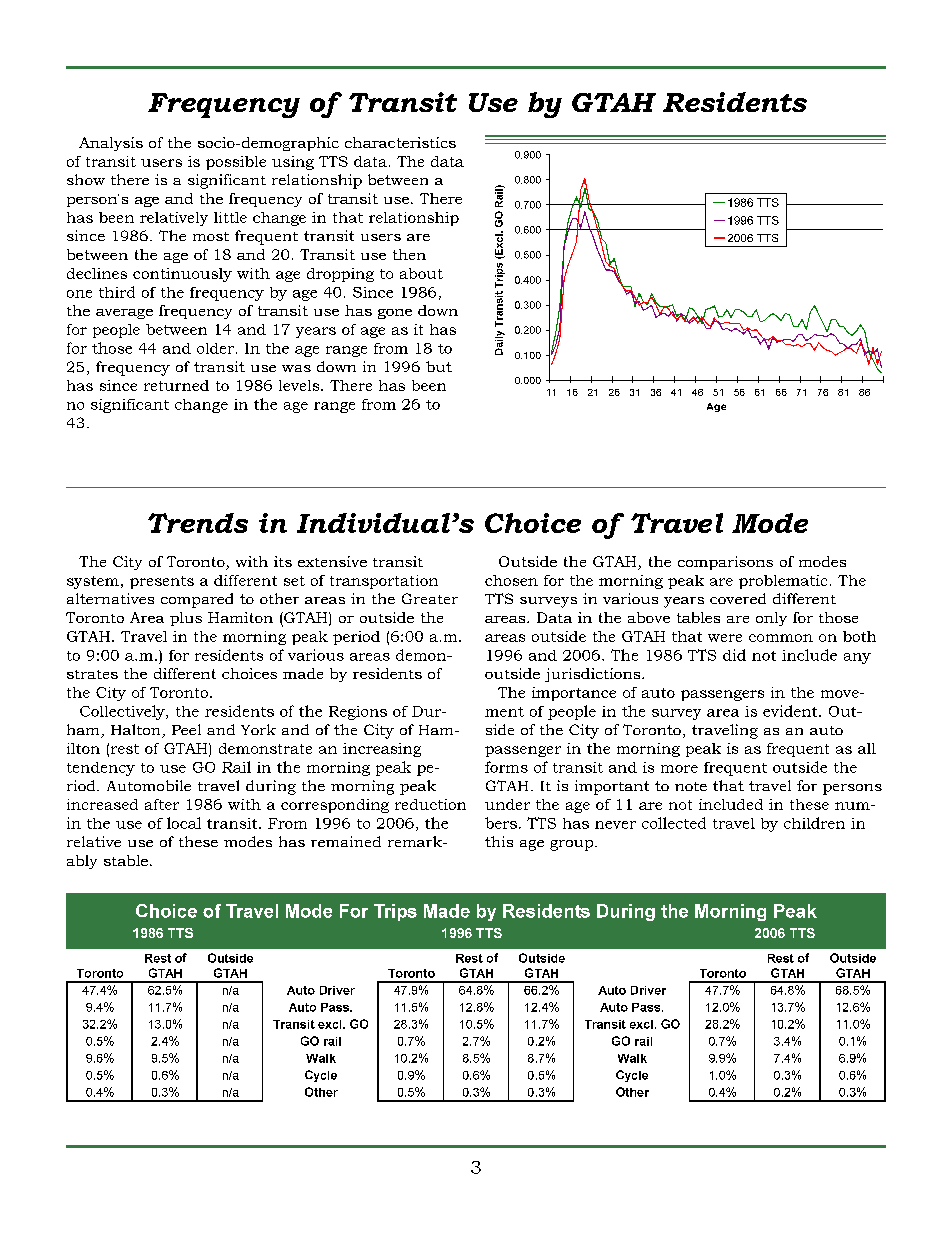 The width and height of the screenshot is (952, 1233). What do you see at coordinates (236, 163) in the screenshot?
I see `possible` at bounding box center [236, 163].
